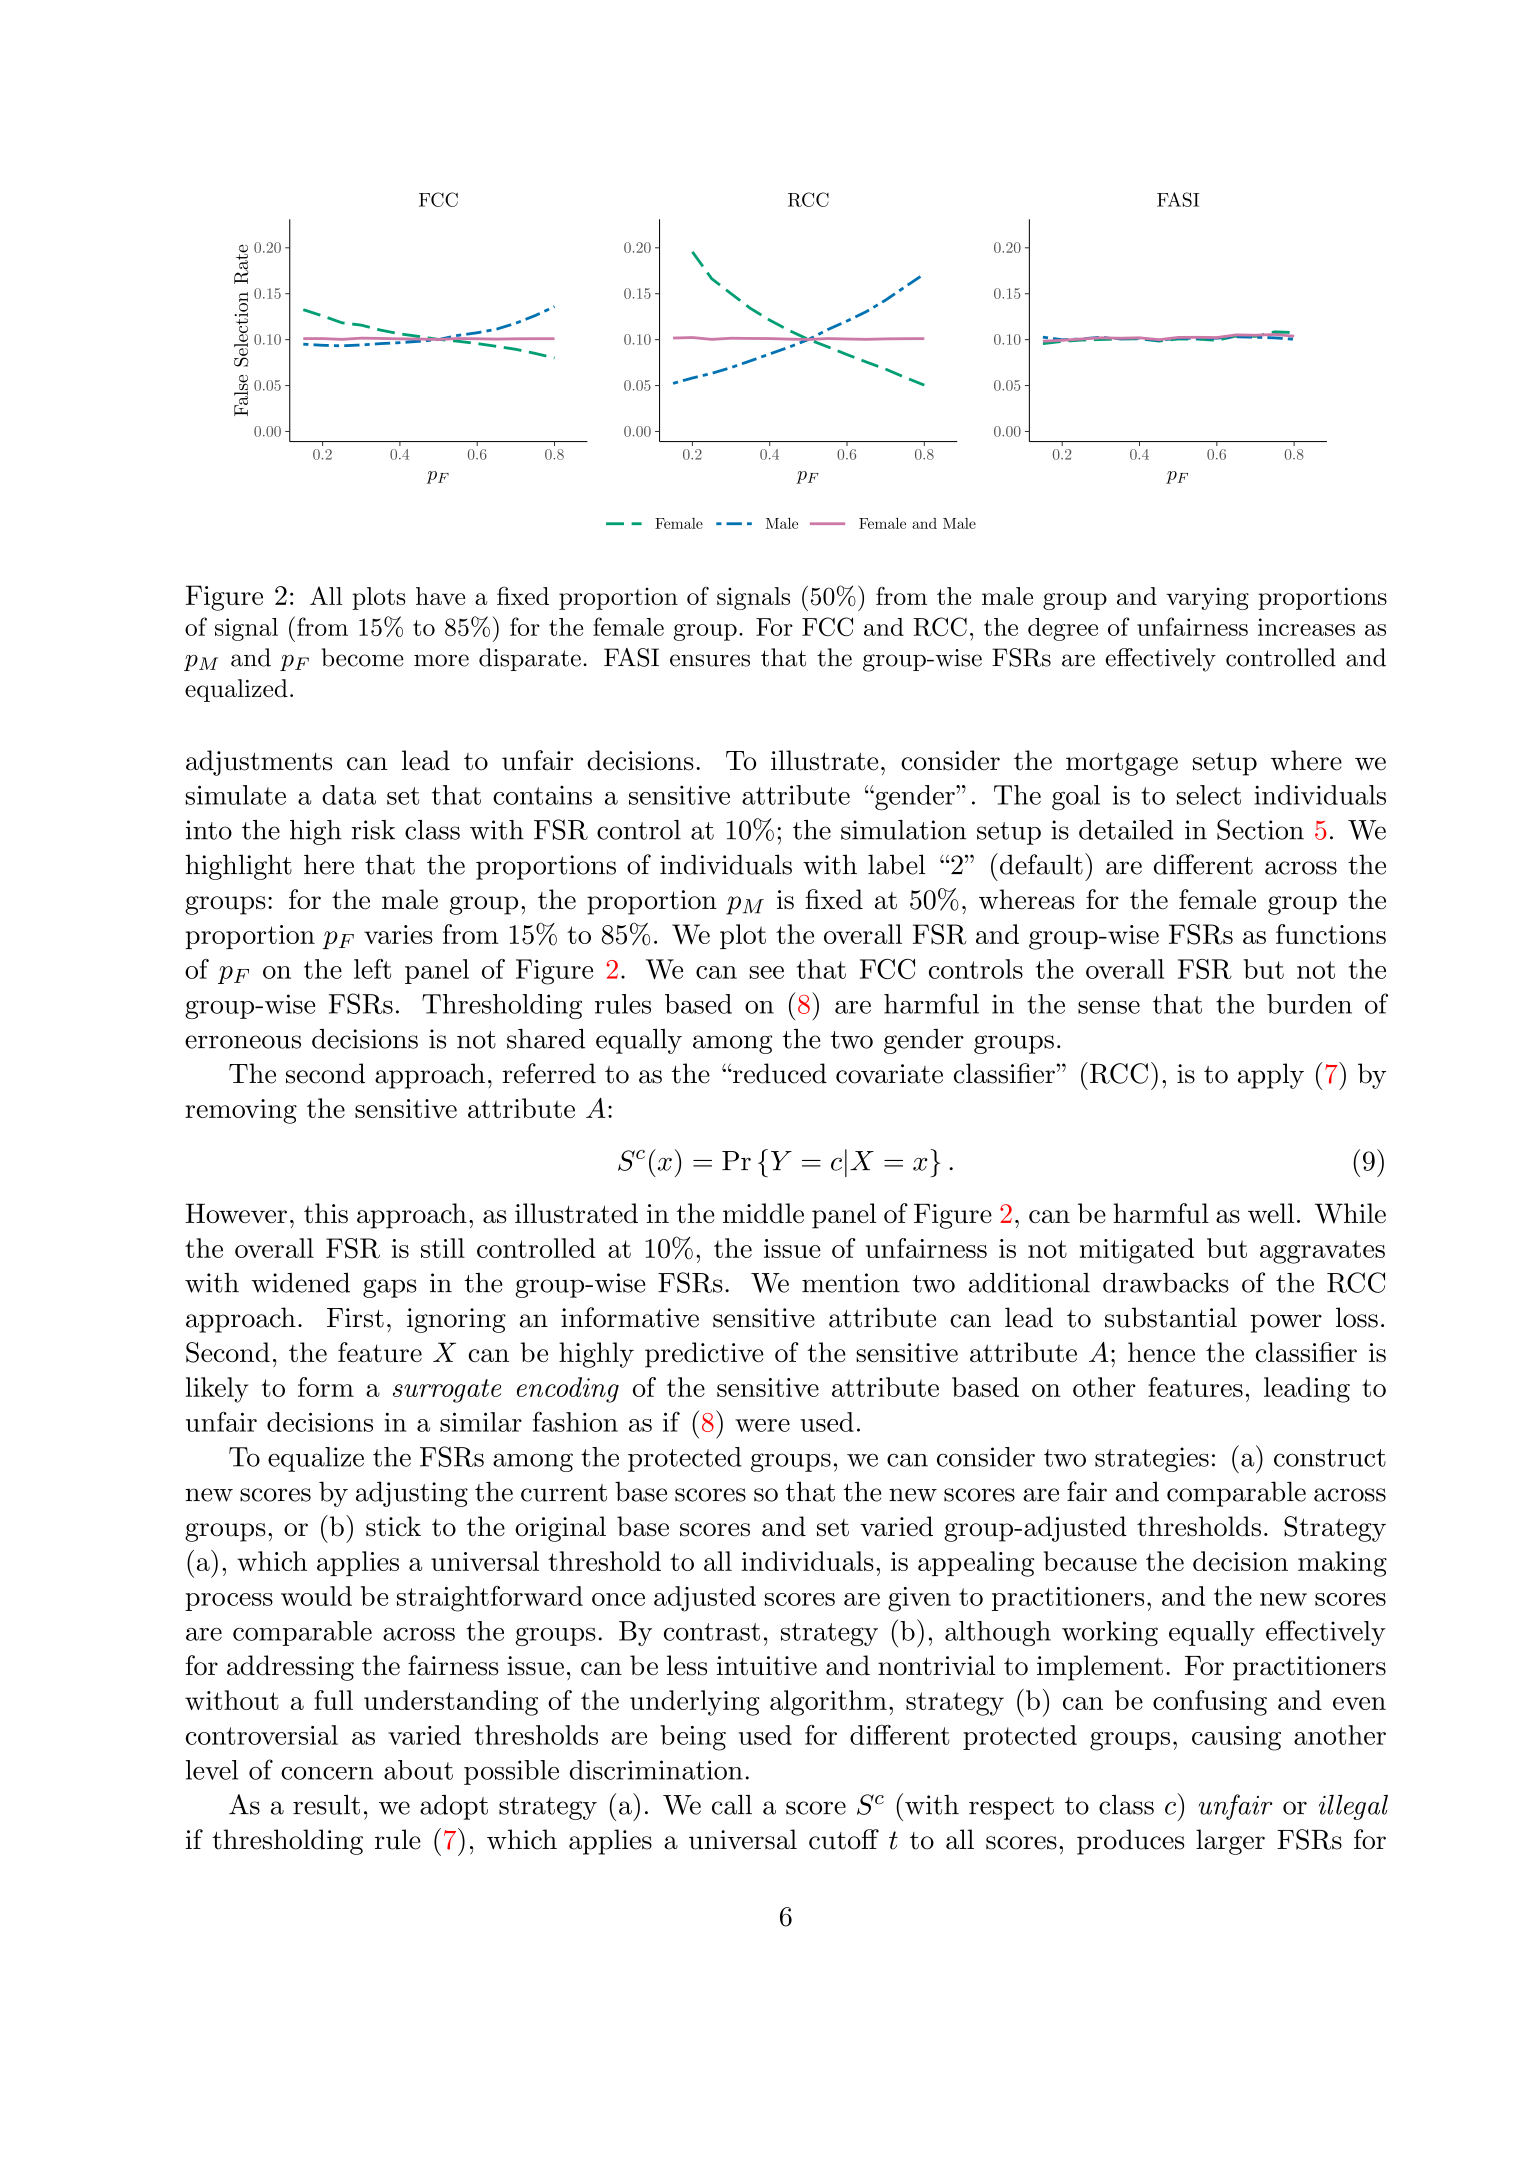  I want to click on this, so click(326, 1213).
